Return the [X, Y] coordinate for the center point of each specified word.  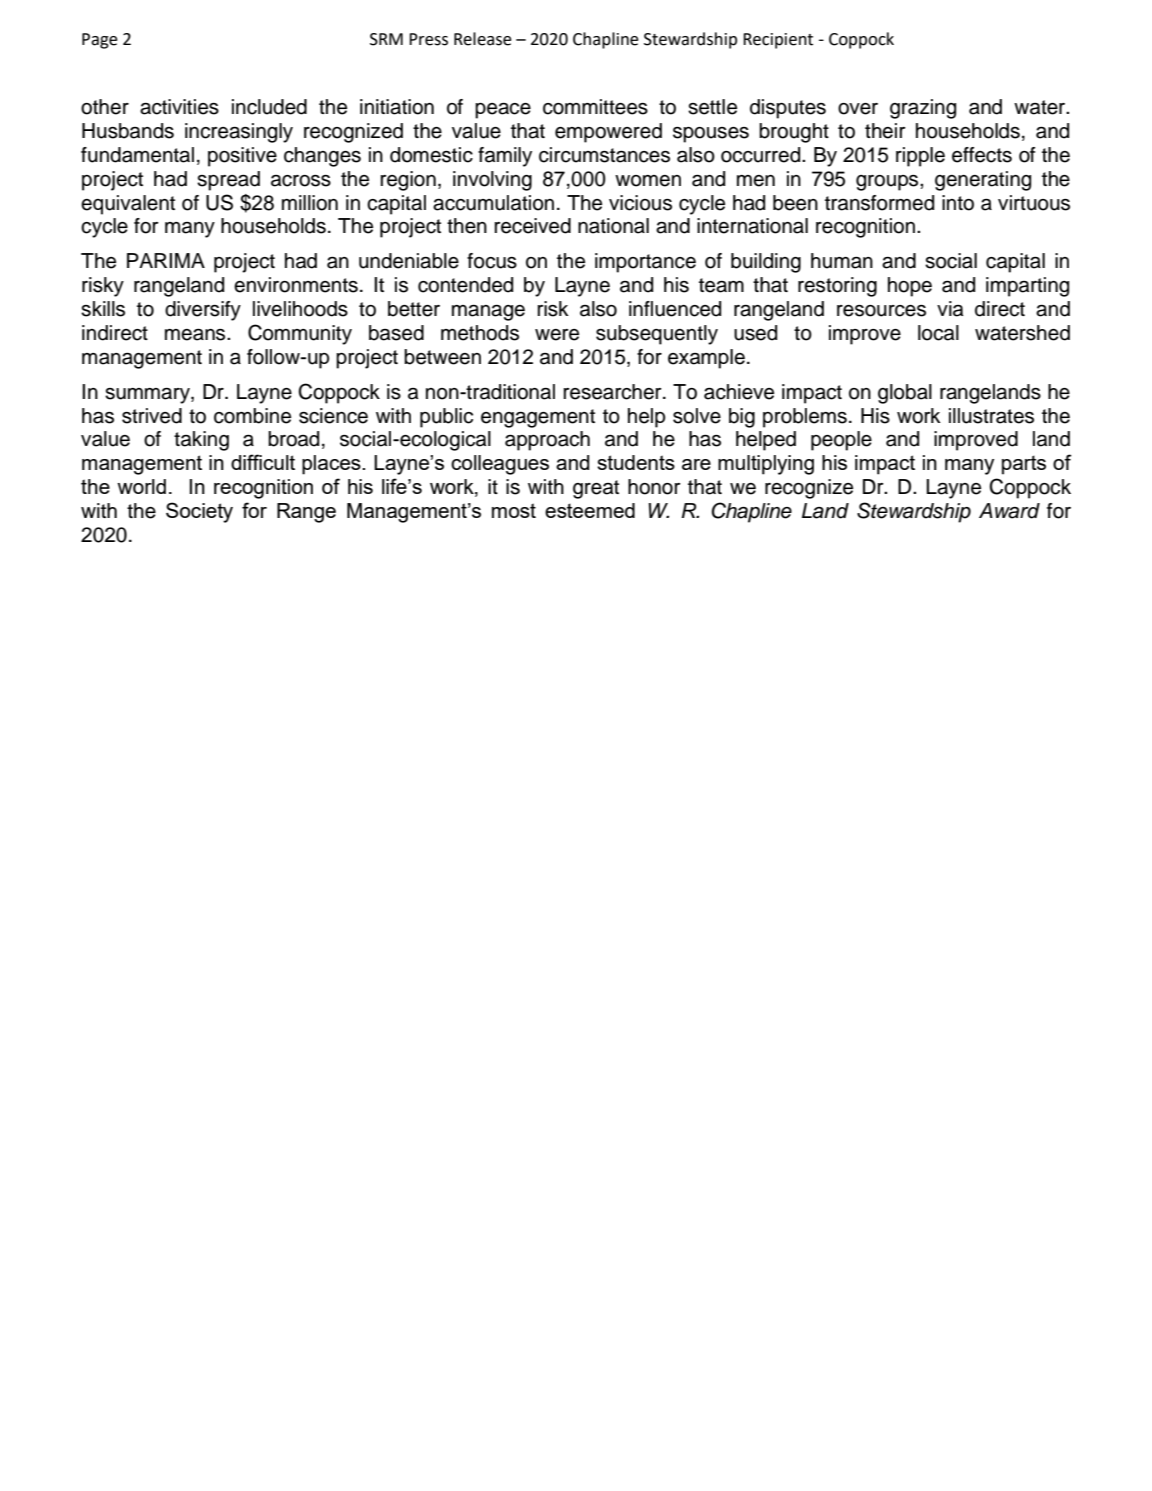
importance [645, 263]
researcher [613, 392]
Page [100, 41]
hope [910, 287]
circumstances [604, 155]
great [596, 489]
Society [199, 512]
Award [1009, 511]
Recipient [778, 41]
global [905, 394]
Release [483, 39]
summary [148, 395]
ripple [920, 157]
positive [242, 157]
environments [296, 285]
